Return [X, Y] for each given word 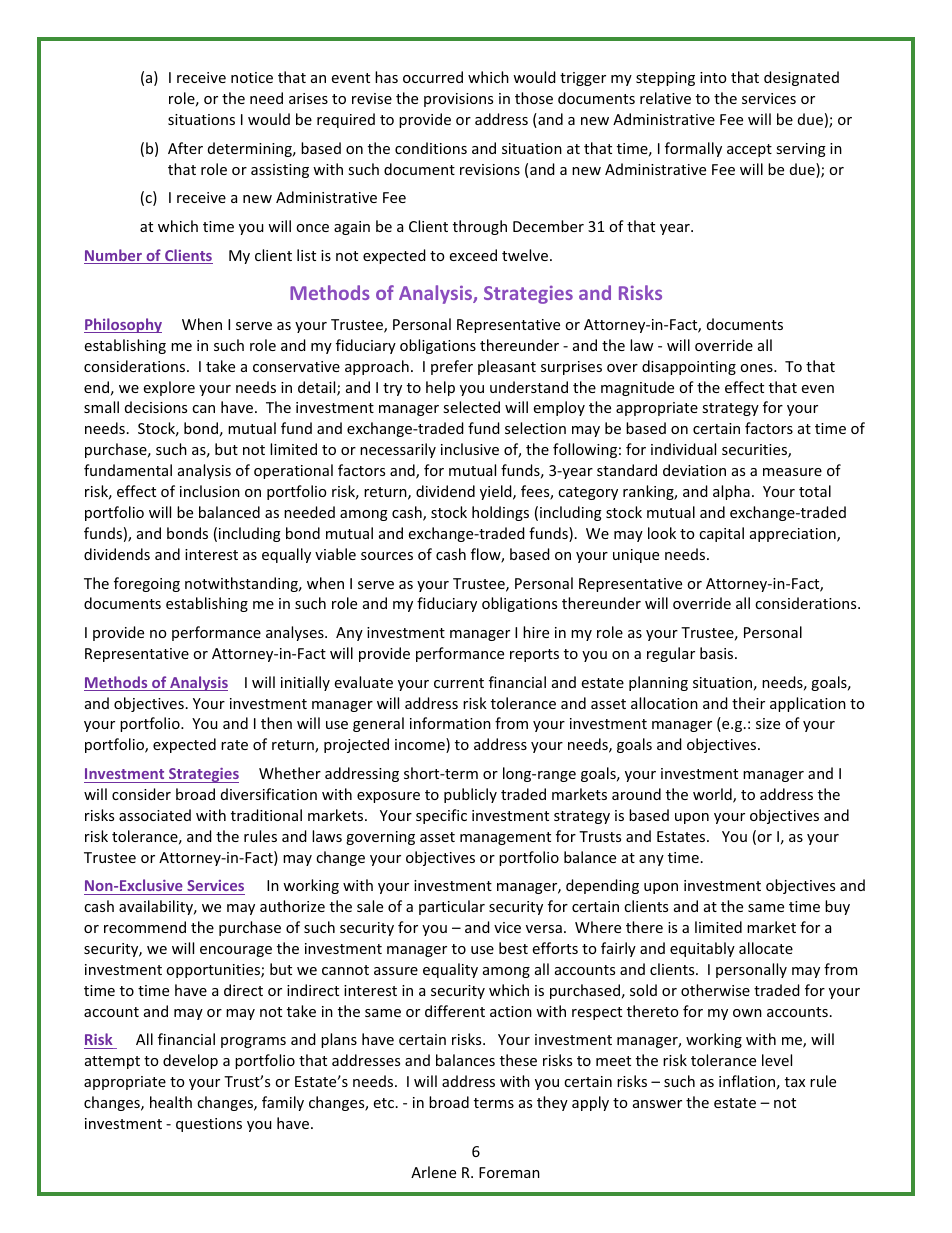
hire [536, 632]
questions [209, 1125]
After [185, 148]
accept [749, 150]
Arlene [433, 1172]
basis [718, 653]
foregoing [147, 584]
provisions [458, 100]
